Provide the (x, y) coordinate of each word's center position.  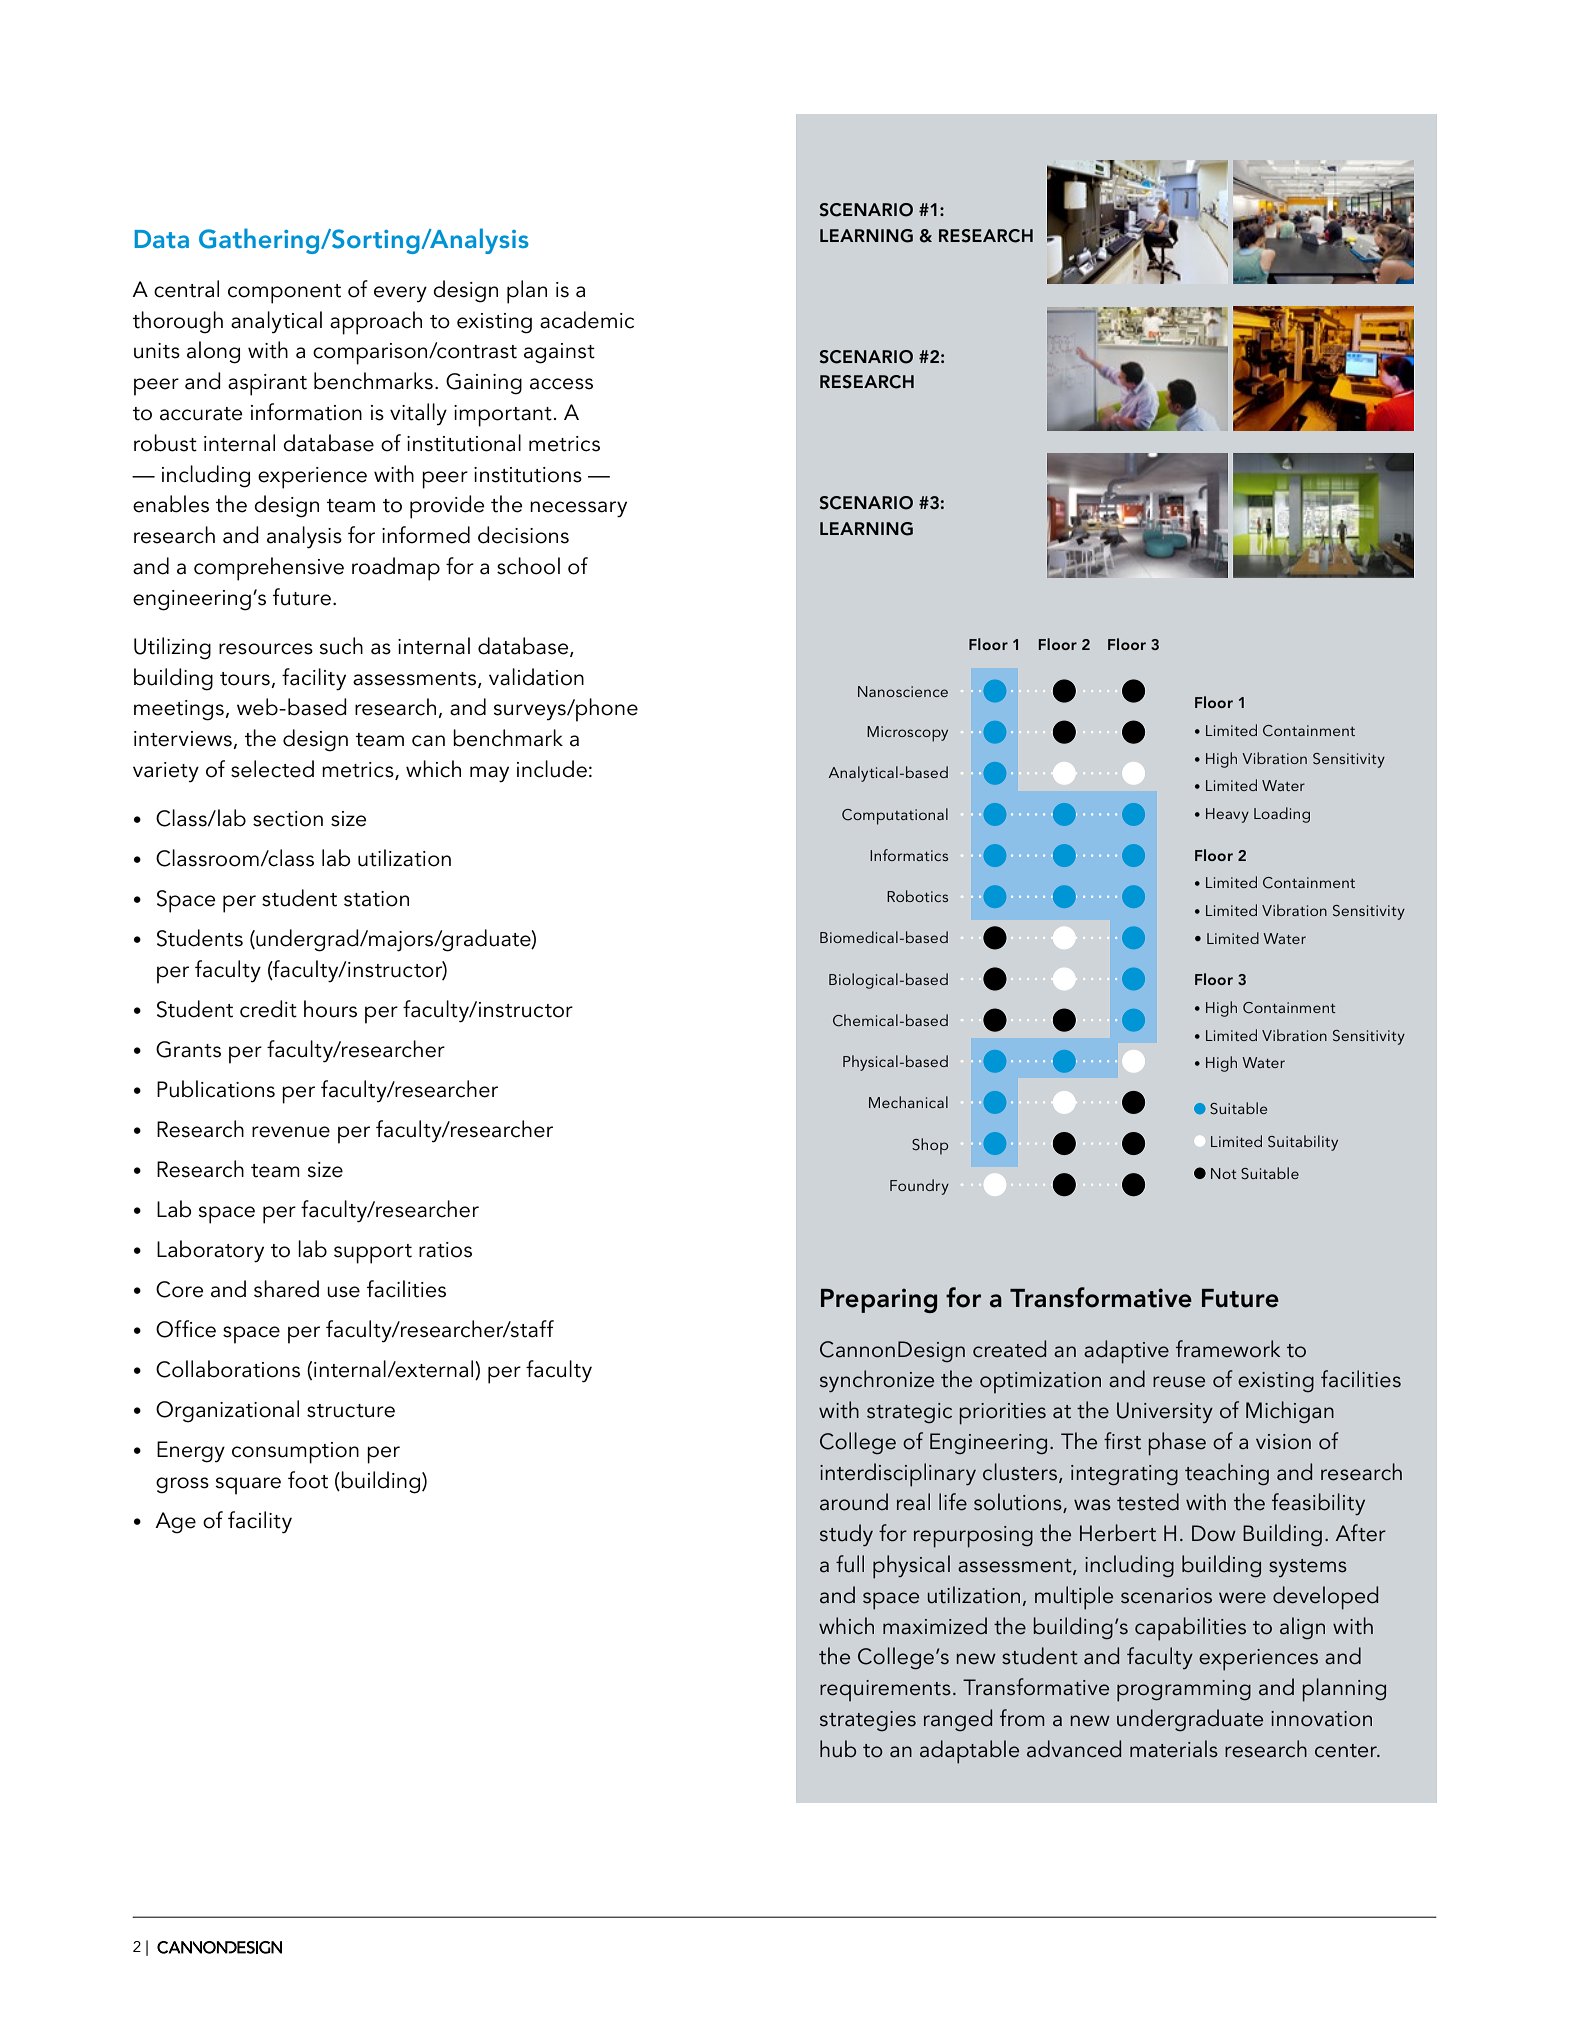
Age (175, 1523)
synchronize (877, 1381)
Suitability (1303, 1143)
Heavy (1227, 815)
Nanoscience (903, 691)
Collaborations (228, 1369)
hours (330, 1009)
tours (245, 679)
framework (1228, 1349)
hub (838, 1749)
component (284, 294)
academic (587, 320)
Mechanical (908, 1102)
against (559, 353)
